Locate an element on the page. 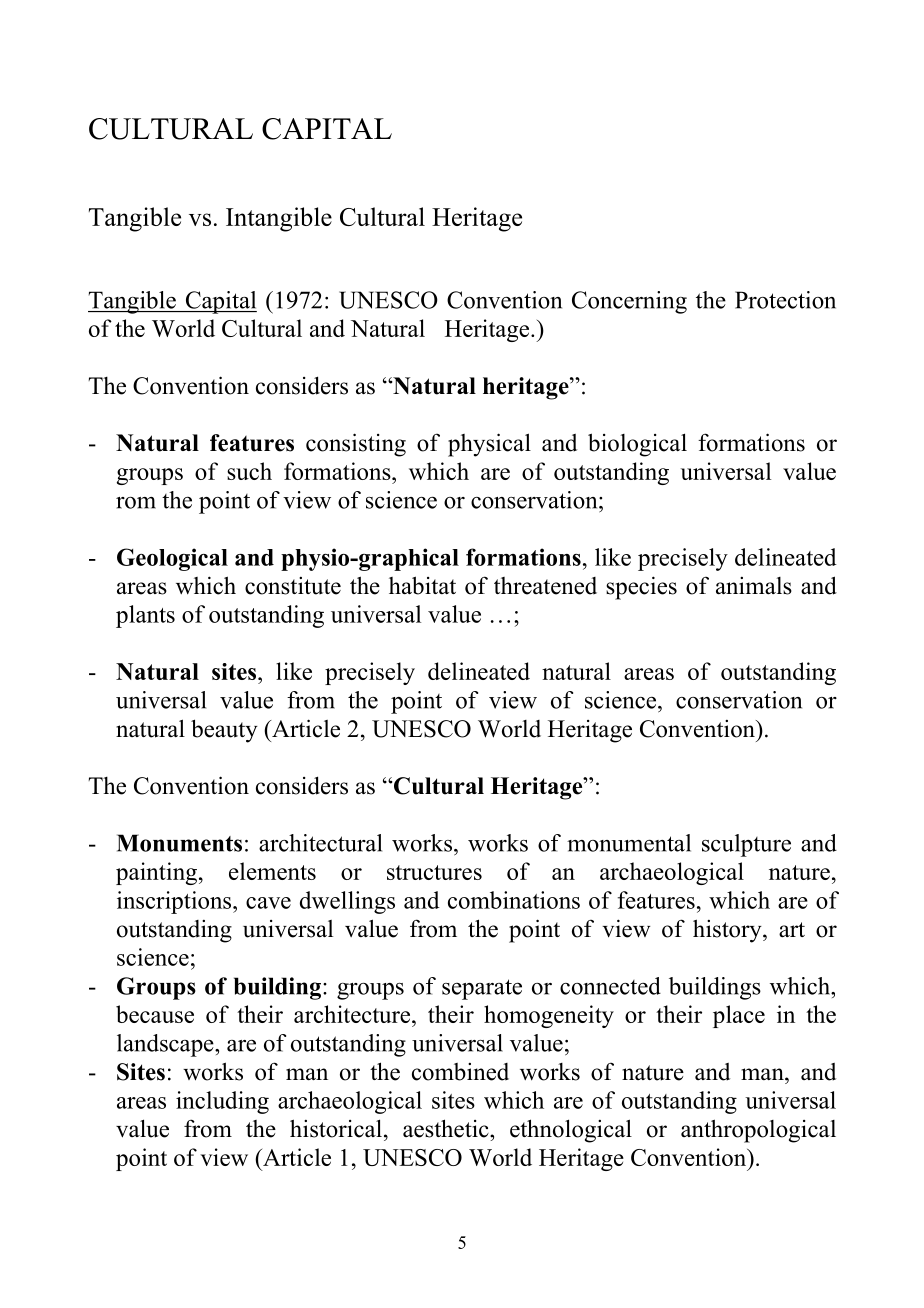 This document has width=924, height=1308. such is located at coordinates (249, 471).
